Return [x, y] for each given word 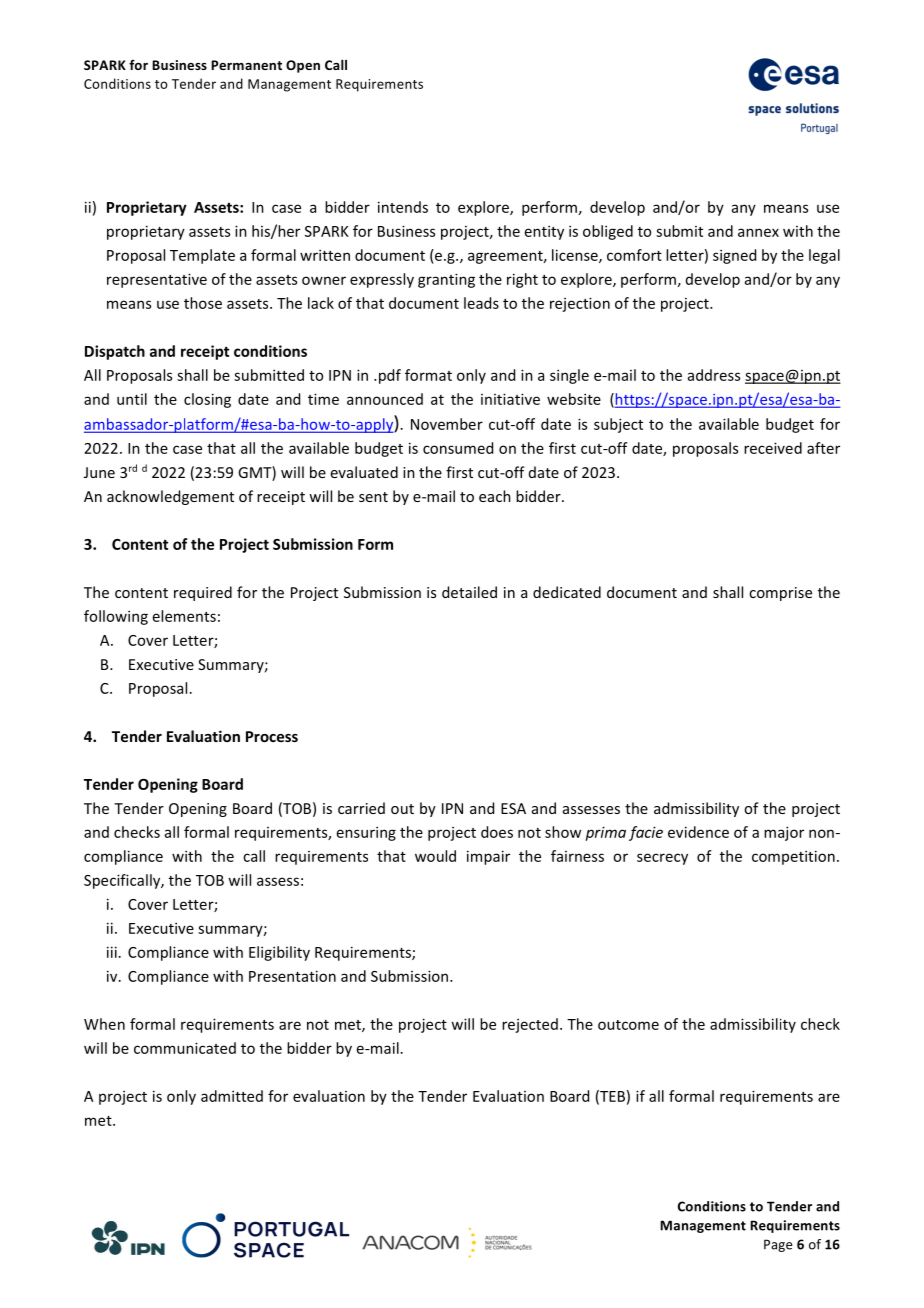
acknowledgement [170, 497]
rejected [530, 1025]
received [773, 448]
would [435, 856]
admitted [232, 1096]
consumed [458, 448]
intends [403, 207]
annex [758, 232]
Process [272, 736]
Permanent [246, 65]
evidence [698, 832]
